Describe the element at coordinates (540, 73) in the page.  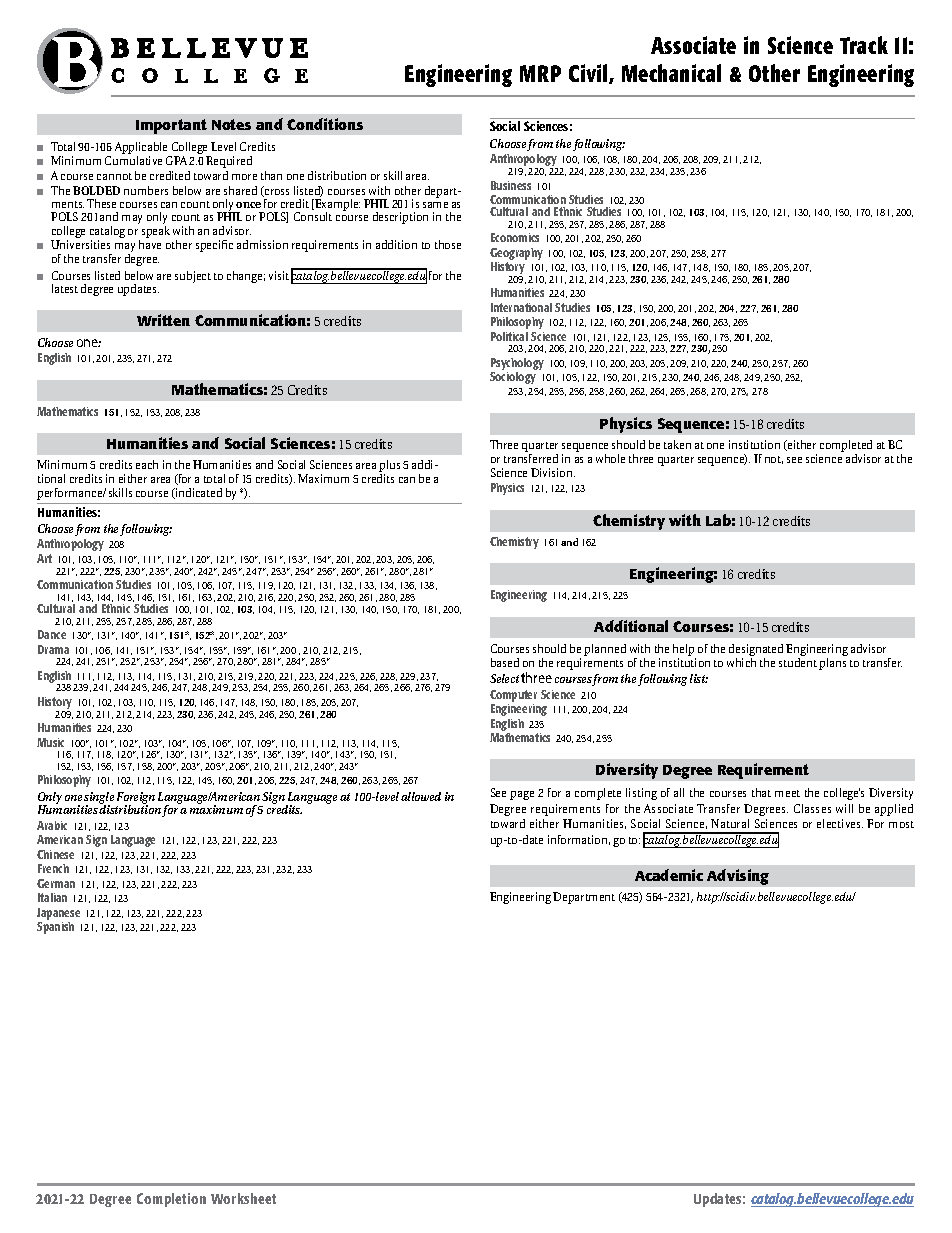
I see `MRP` at that location.
